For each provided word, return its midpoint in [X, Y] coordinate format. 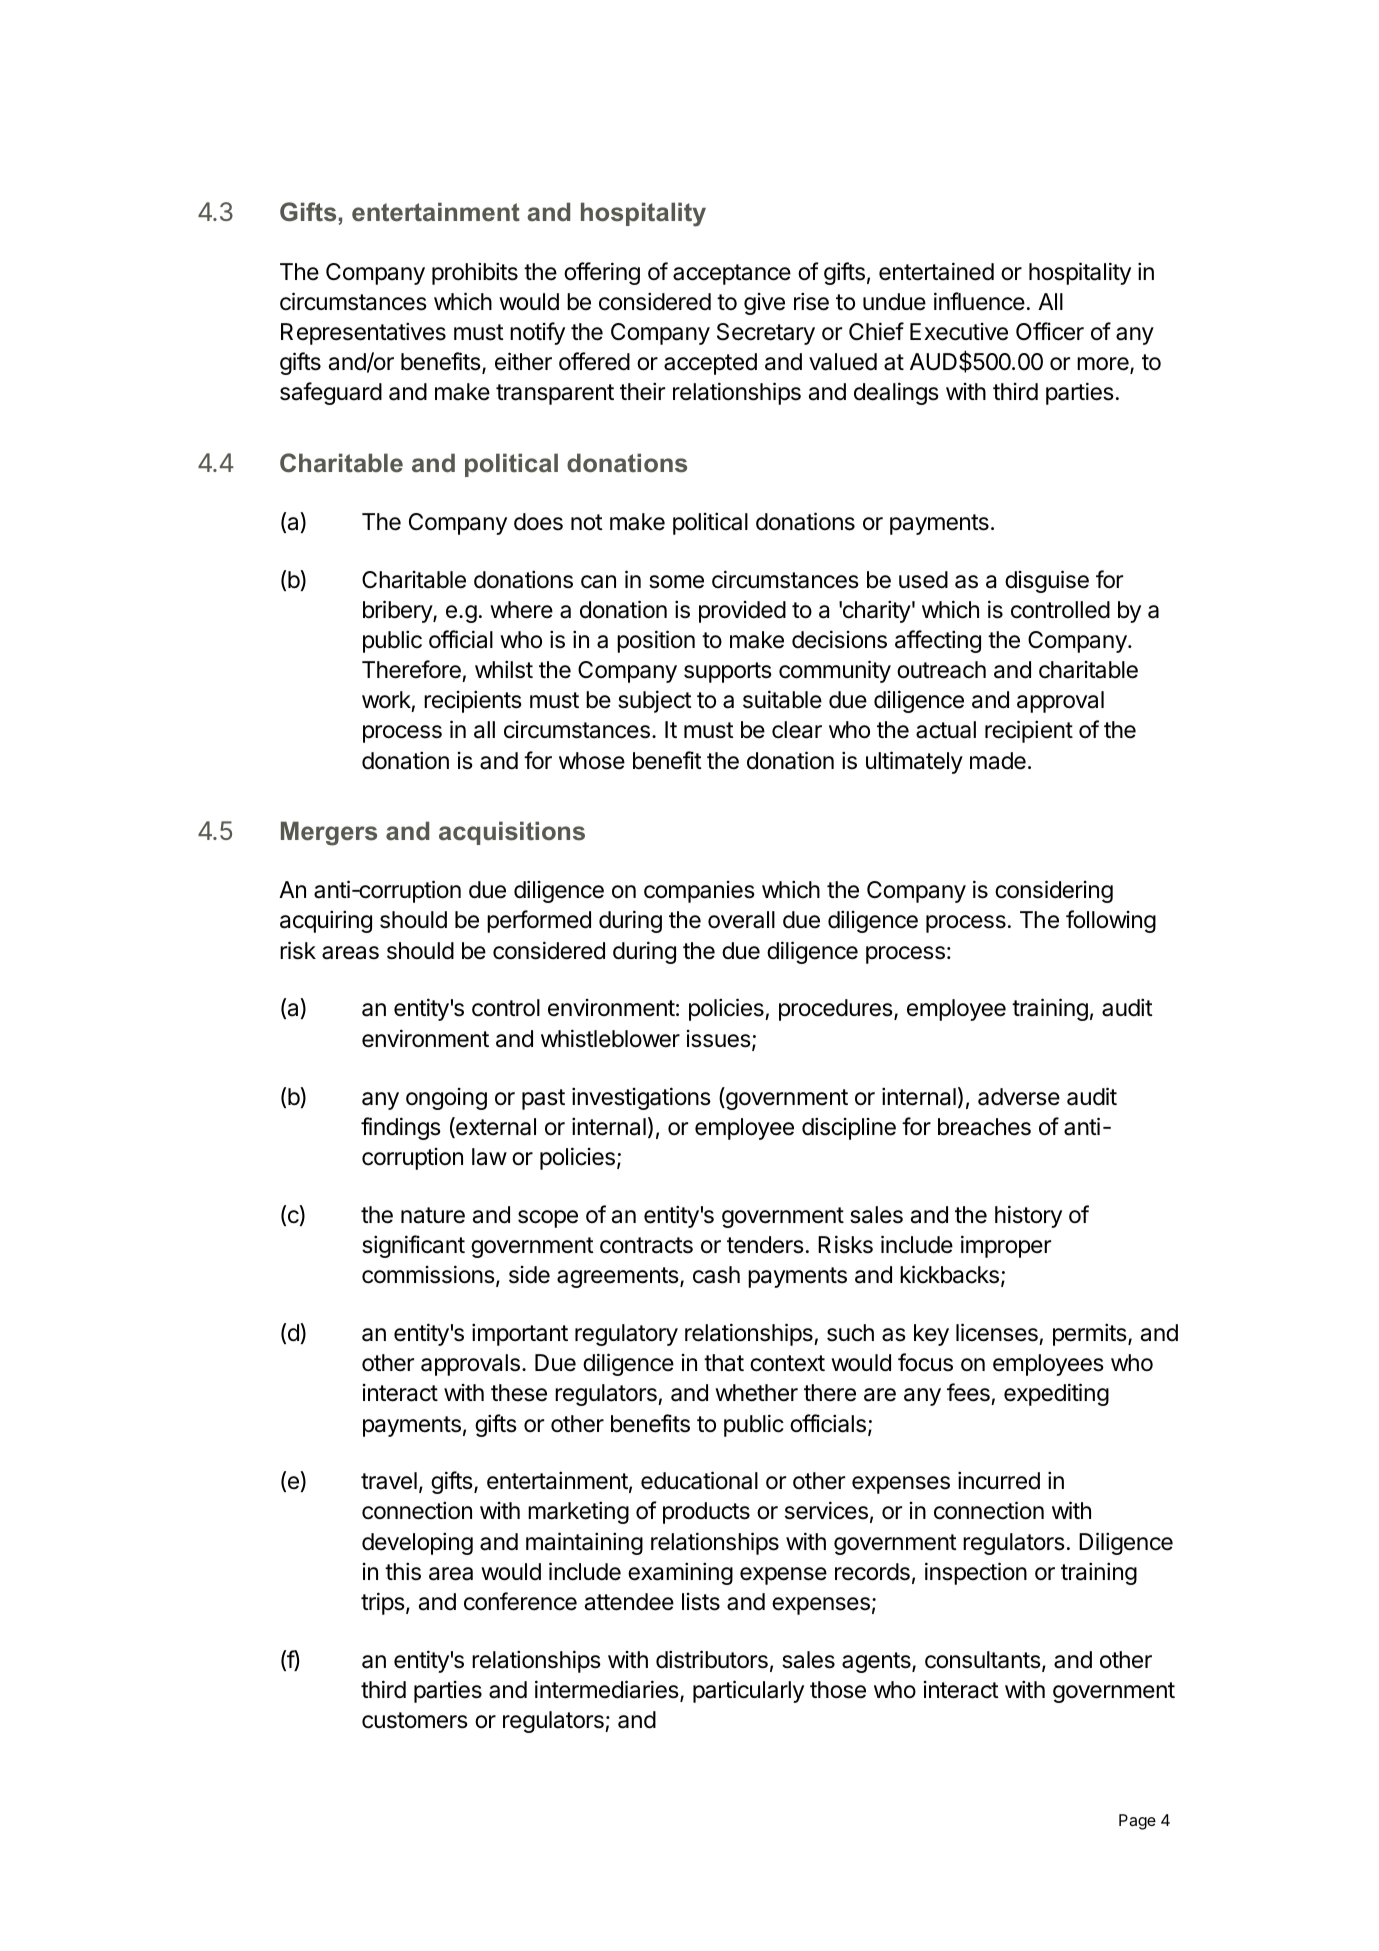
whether [756, 1393]
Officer [1050, 331]
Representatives [363, 333]
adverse [1019, 1097]
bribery [398, 611]
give [764, 304]
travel [389, 1481]
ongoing [446, 1099]
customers [415, 1720]
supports [728, 672]
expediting [1056, 1394]
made [998, 761]
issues [720, 1040]
